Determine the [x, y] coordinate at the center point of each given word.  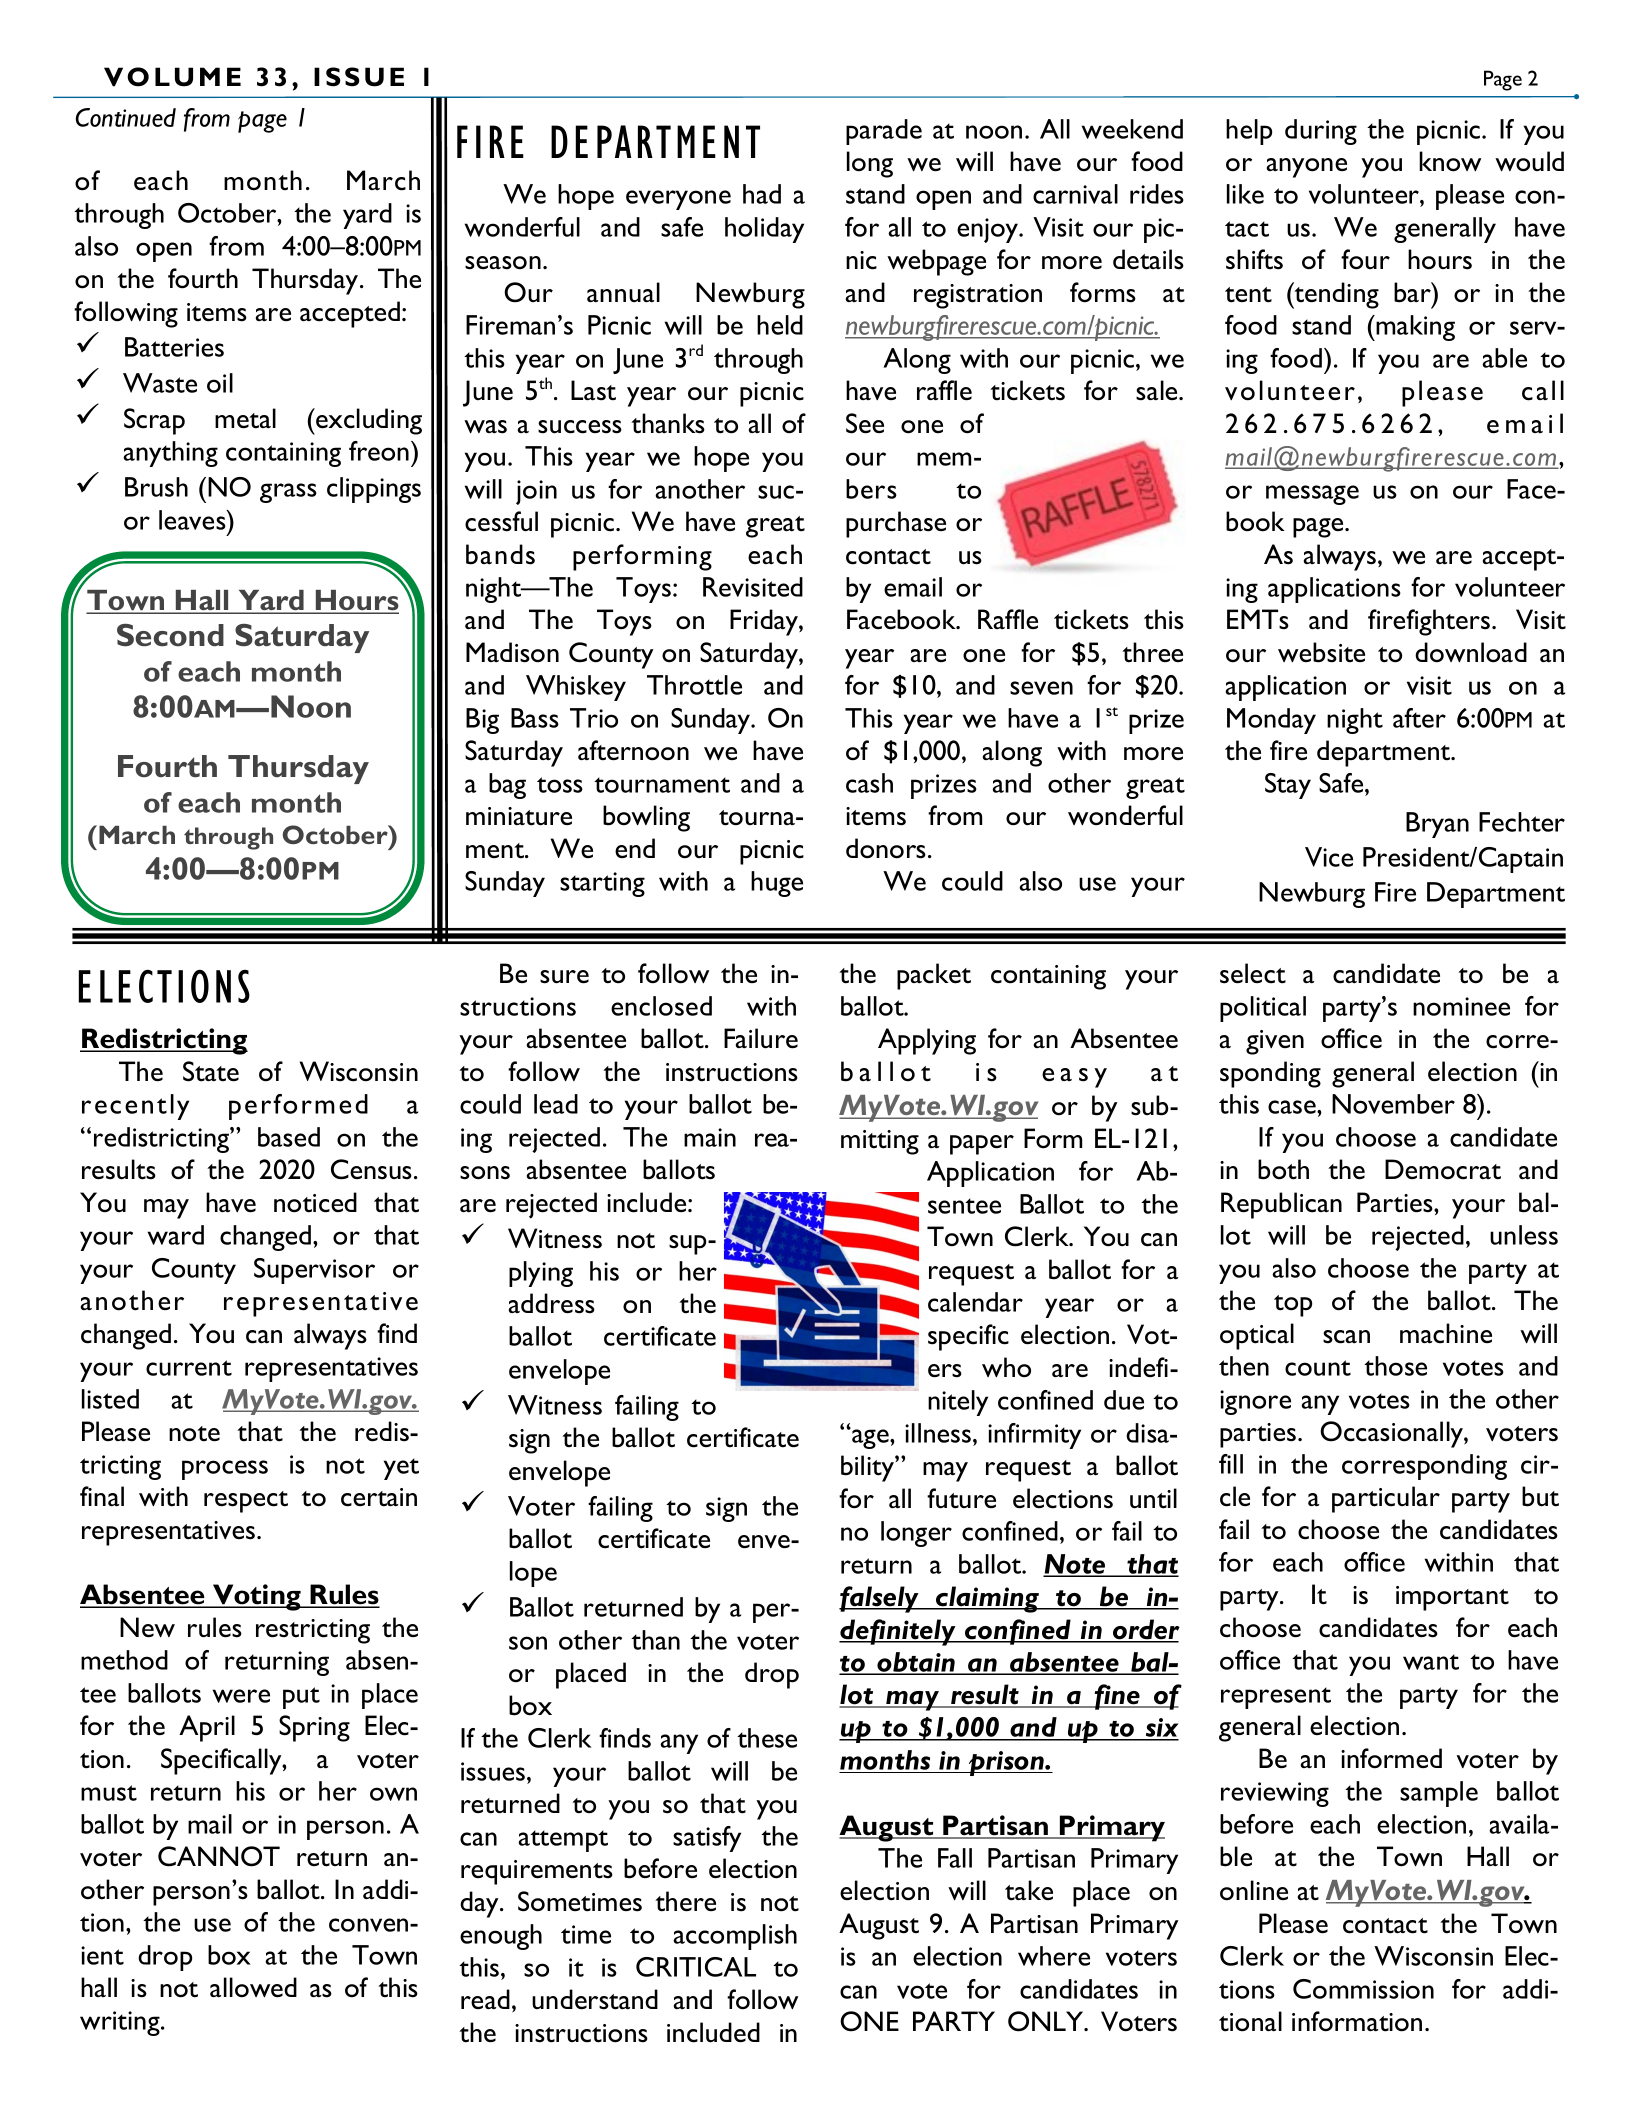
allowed [253, 1987]
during [1321, 132]
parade [884, 132]
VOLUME [172, 77]
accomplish [735, 1937]
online [1254, 1890]
